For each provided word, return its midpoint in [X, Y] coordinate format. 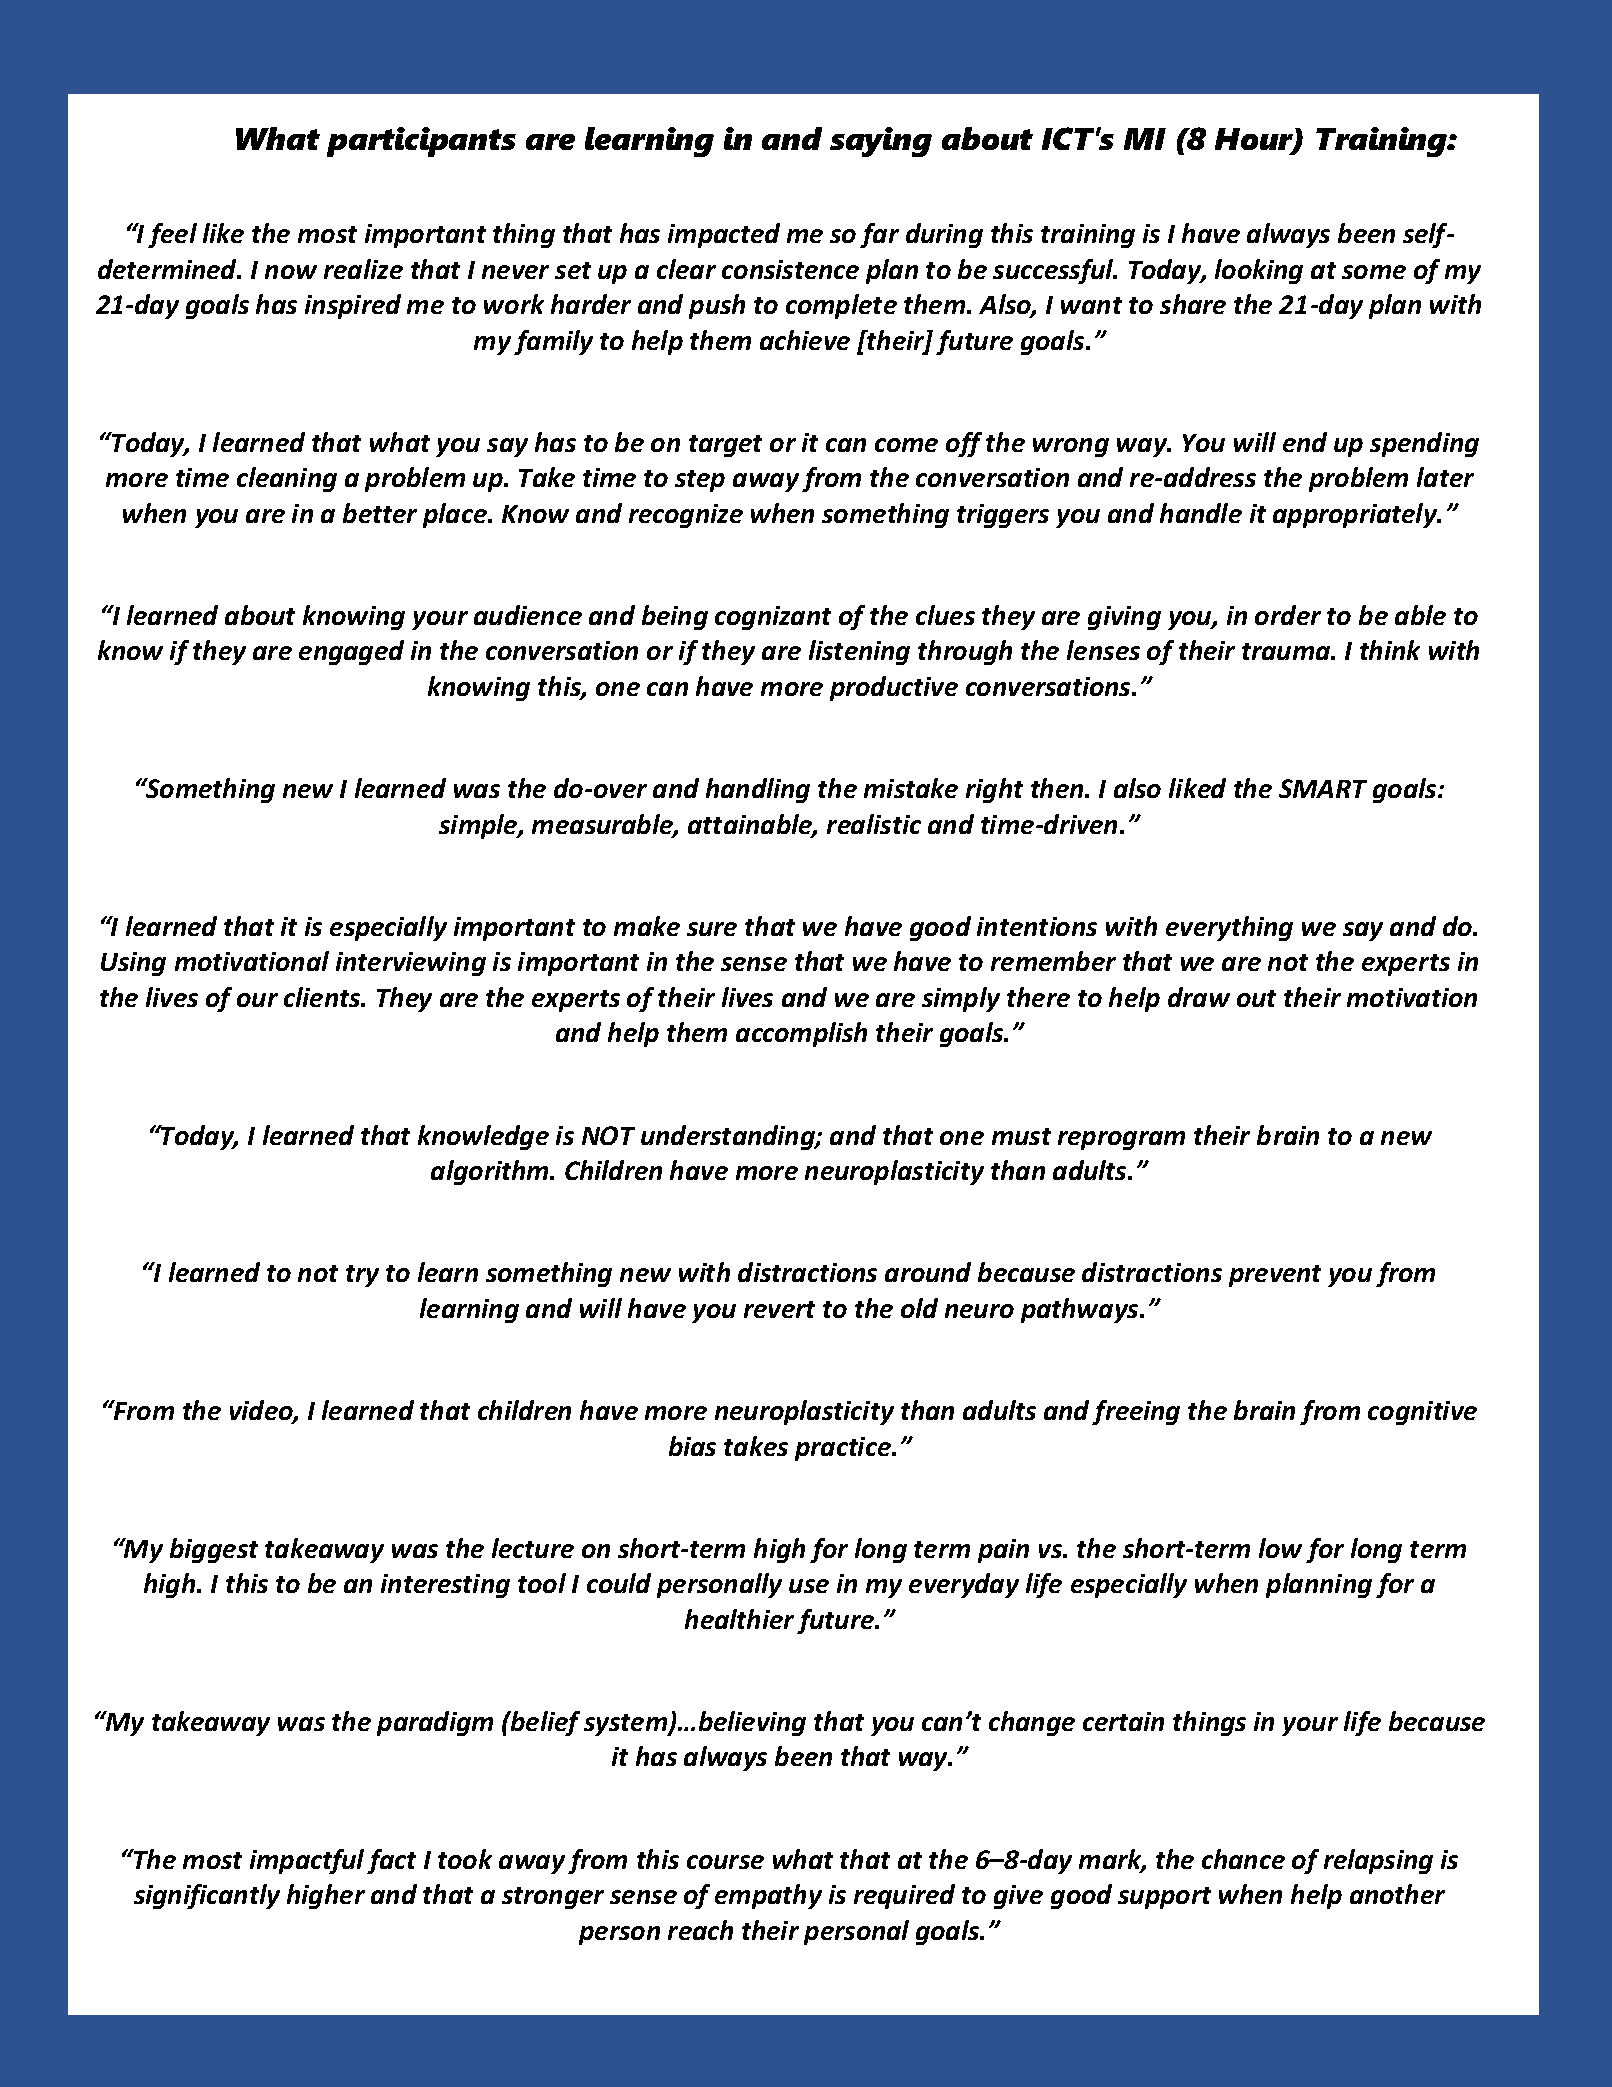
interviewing [411, 964]
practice [844, 1449]
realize [363, 269]
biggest [214, 1550]
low [1280, 1548]
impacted [724, 235]
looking [1259, 271]
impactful [307, 1861]
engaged [351, 652]
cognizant [773, 618]
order [1288, 615]
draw [1199, 997]
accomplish [801, 1034]
